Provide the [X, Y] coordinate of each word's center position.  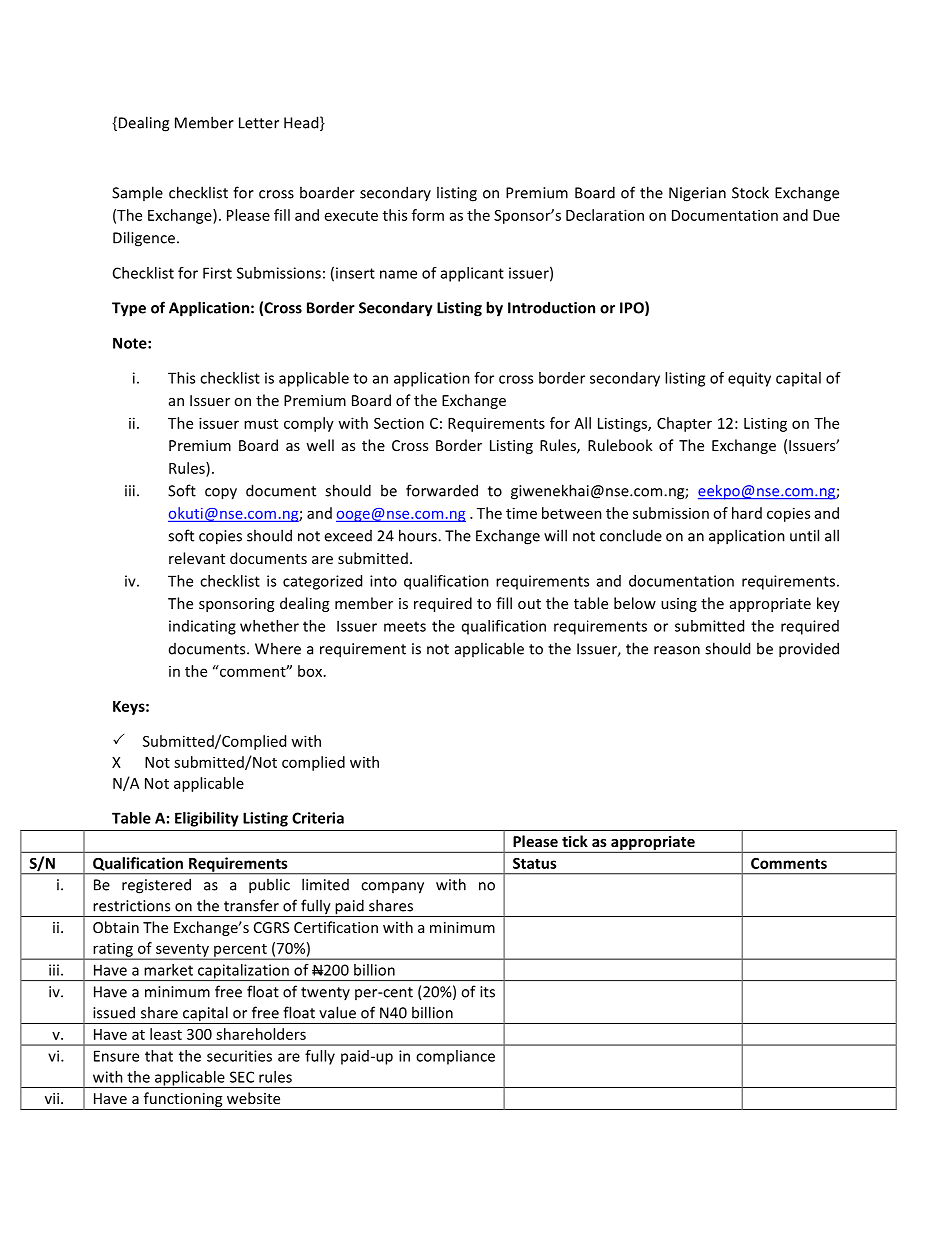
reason [677, 650]
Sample [137, 193]
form [428, 215]
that [159, 1056]
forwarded [442, 490]
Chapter [684, 424]
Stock [750, 192]
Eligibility [207, 819]
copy [221, 494]
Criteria [318, 818]
